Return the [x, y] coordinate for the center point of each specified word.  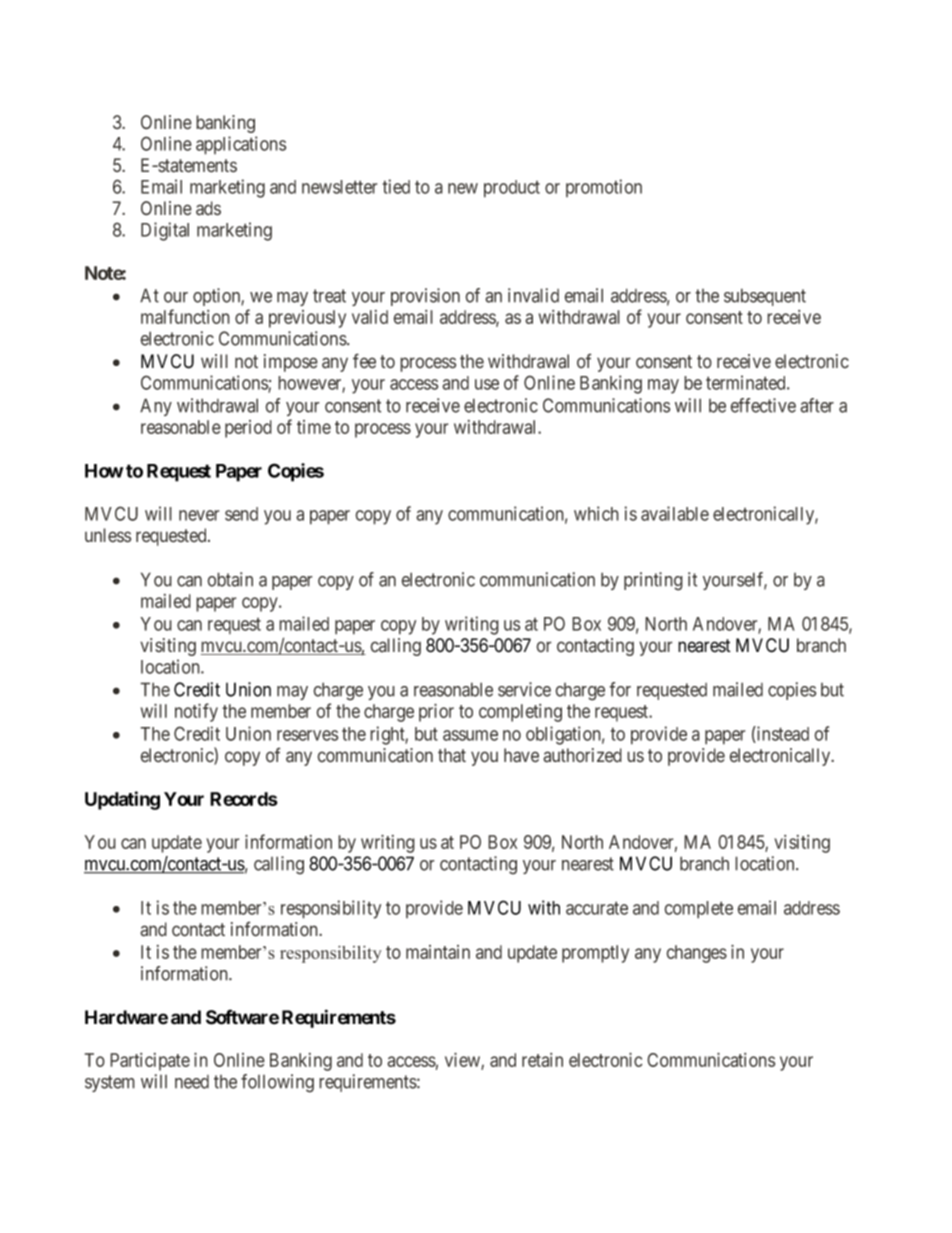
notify [196, 712]
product [512, 189]
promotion [604, 188]
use [487, 384]
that [452, 755]
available [675, 513]
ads [208, 208]
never [199, 515]
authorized [582, 755]
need [192, 1082]
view [463, 1061]
